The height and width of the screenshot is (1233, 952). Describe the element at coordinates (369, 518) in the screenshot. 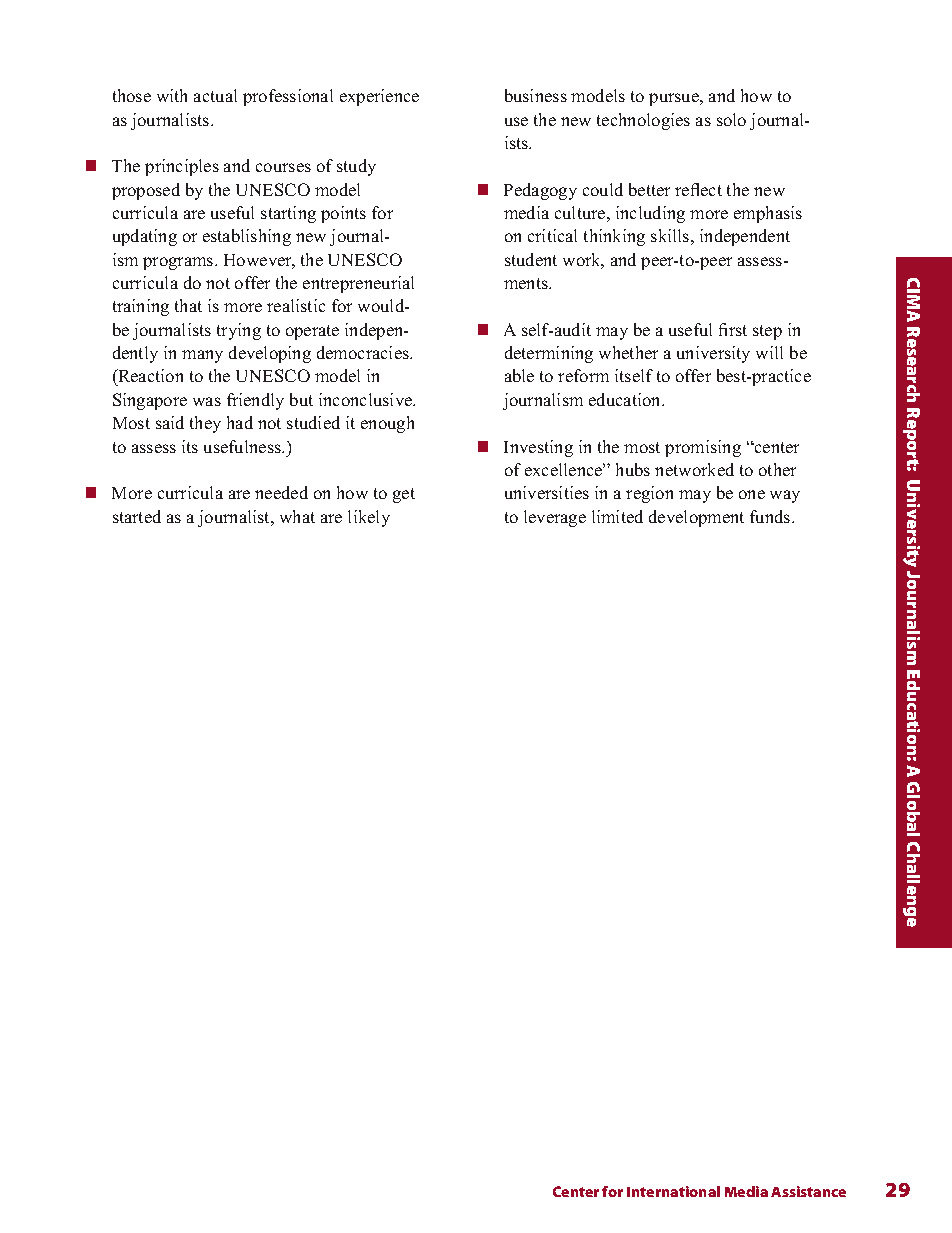

I see `likely` at that location.
